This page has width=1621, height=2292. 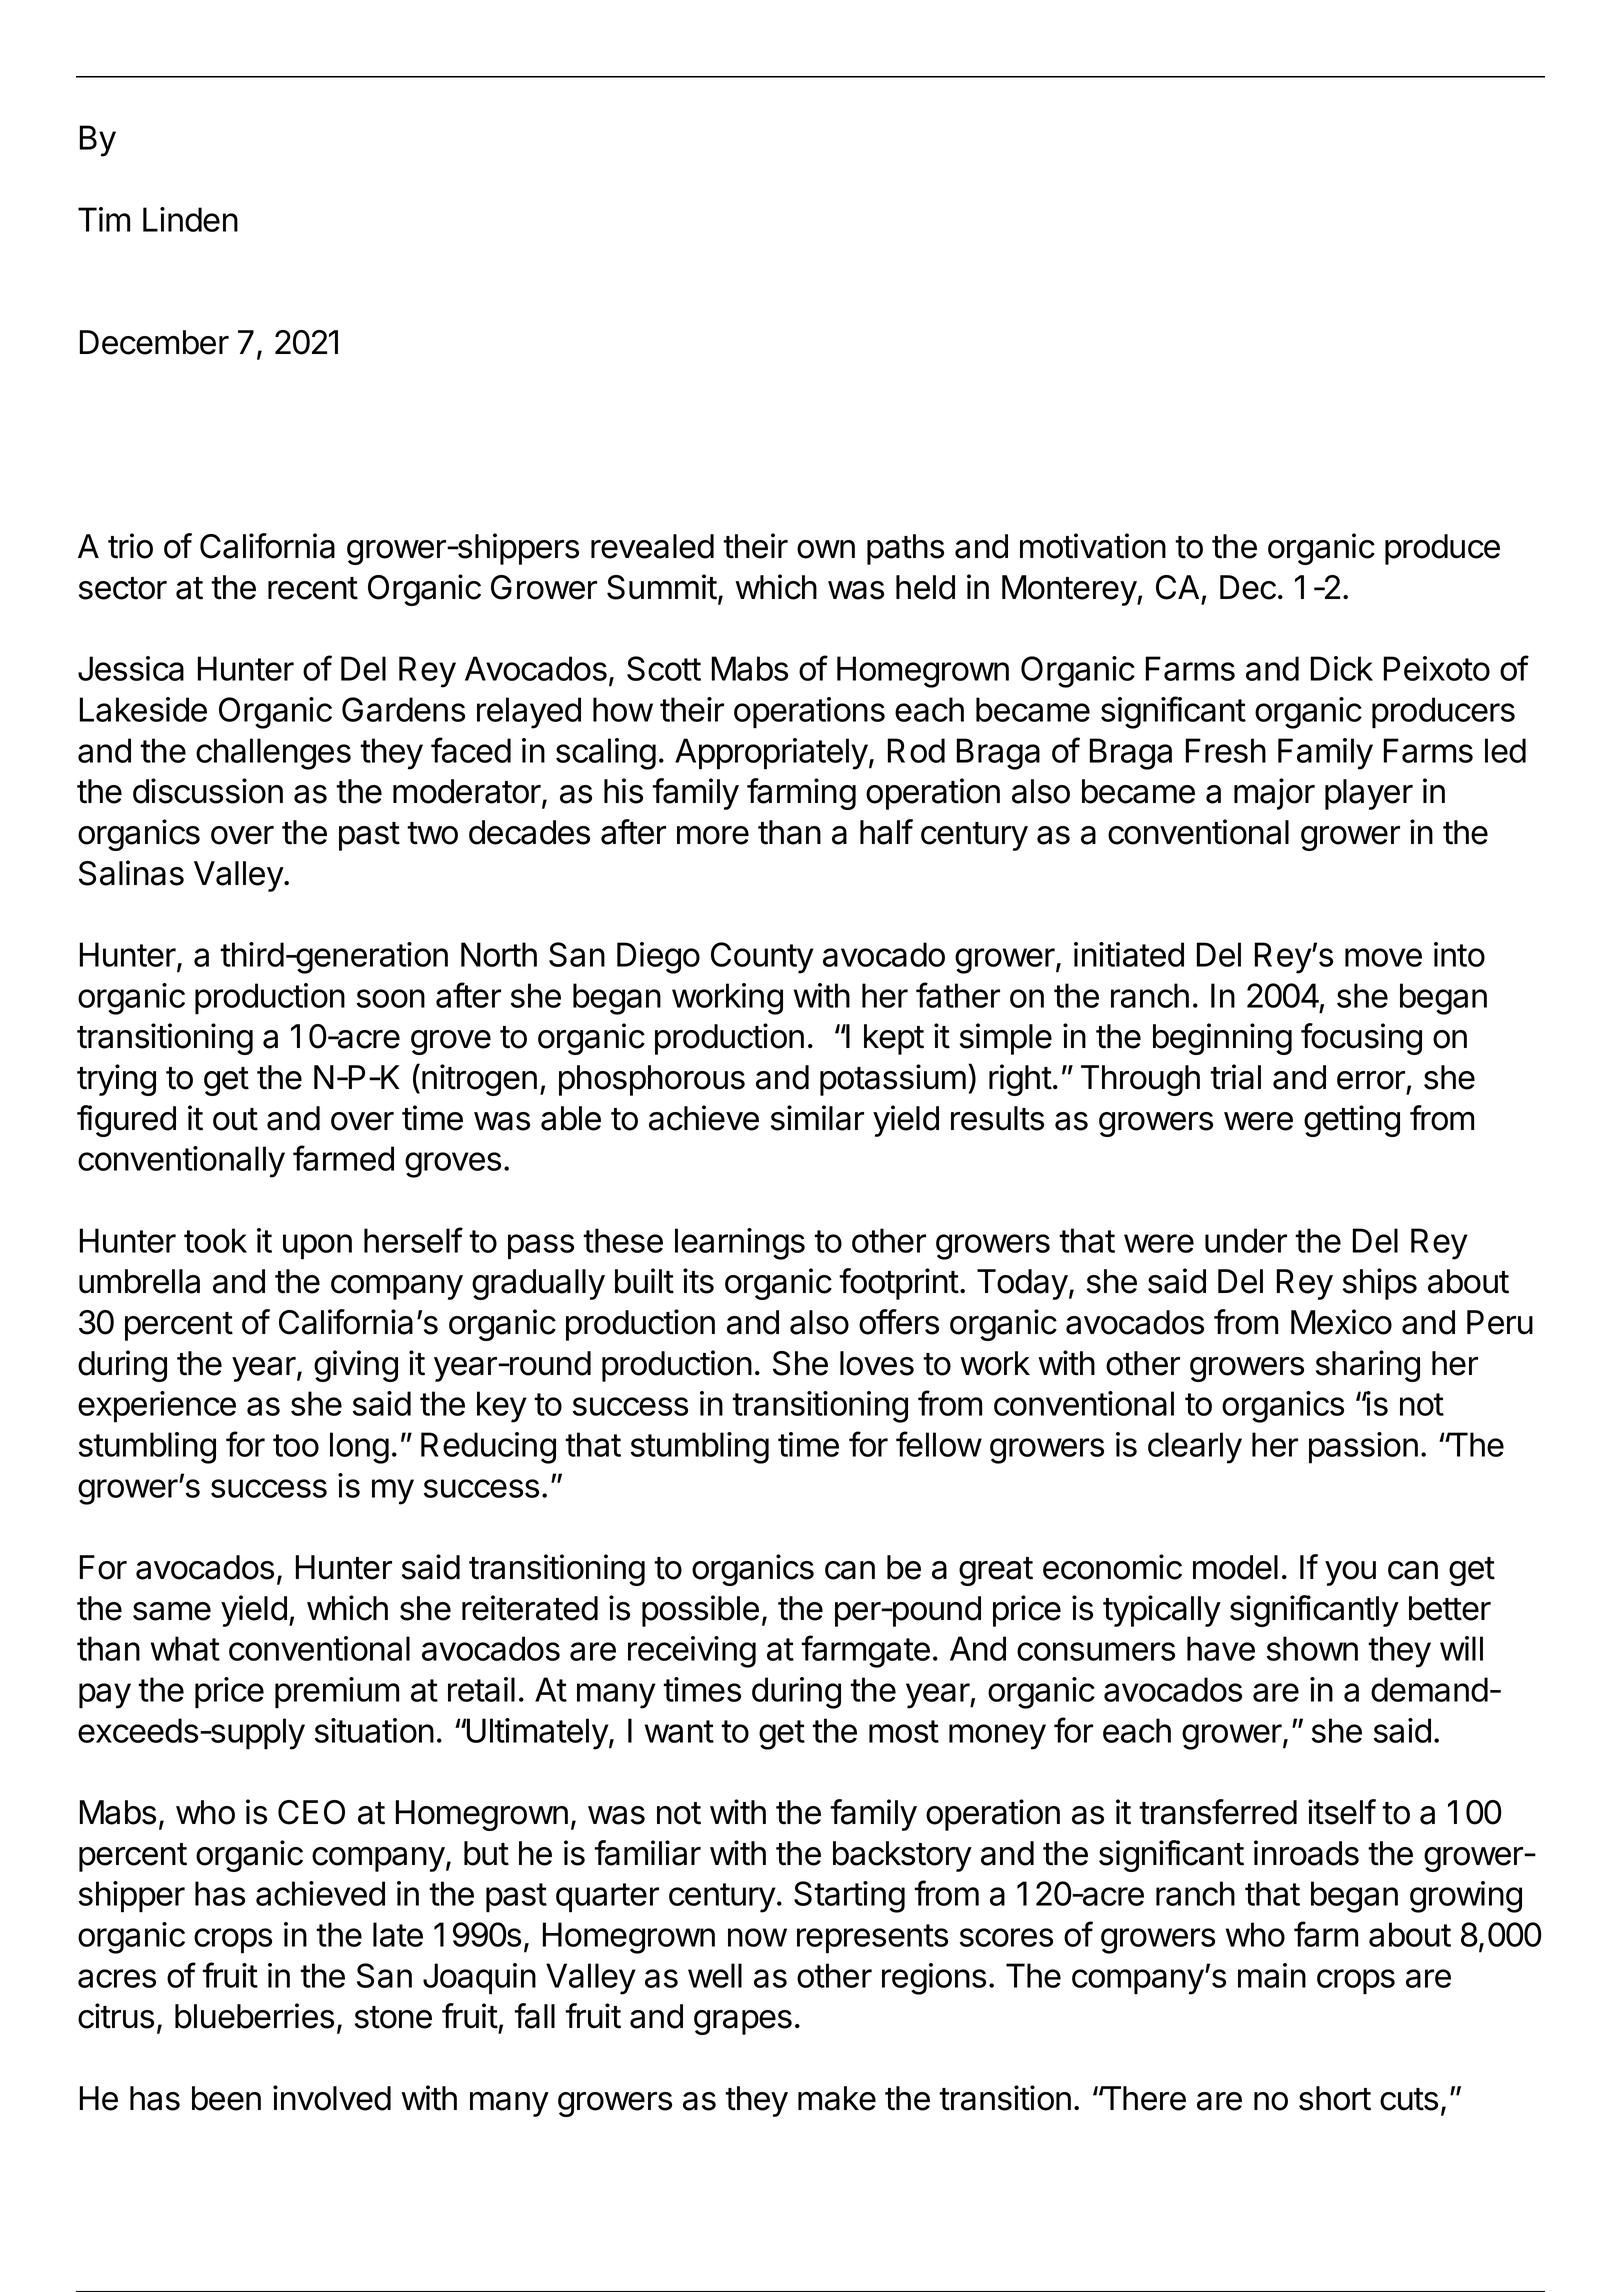 I want to click on paths, so click(x=905, y=549).
